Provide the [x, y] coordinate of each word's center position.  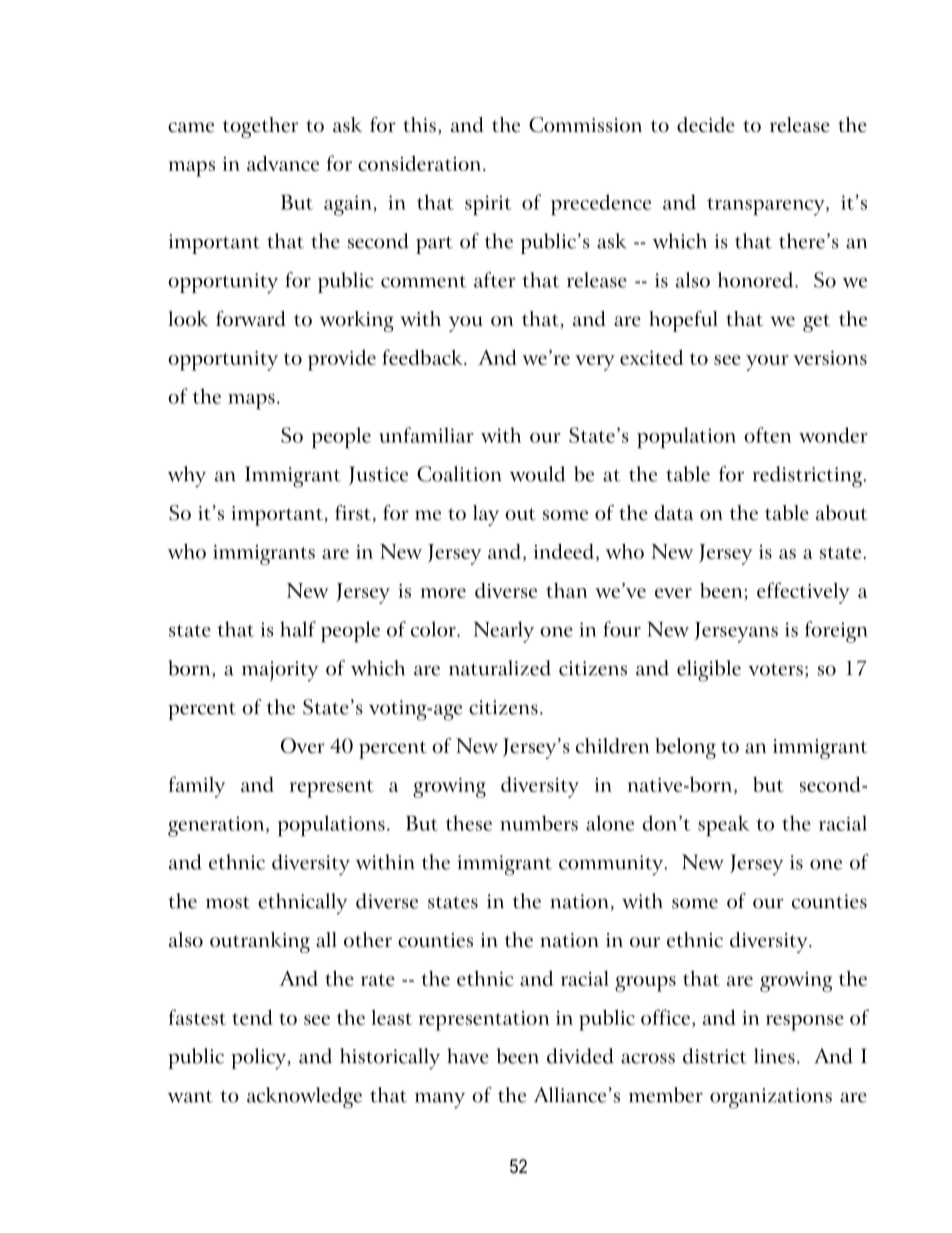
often [767, 435]
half [298, 629]
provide [342, 360]
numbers [539, 823]
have [468, 1056]
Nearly [504, 632]
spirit [488, 205]
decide [706, 125]
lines [774, 1056]
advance [283, 163]
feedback [423, 357]
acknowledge [304, 1098]
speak [724, 826]
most [228, 902]
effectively [803, 593]
